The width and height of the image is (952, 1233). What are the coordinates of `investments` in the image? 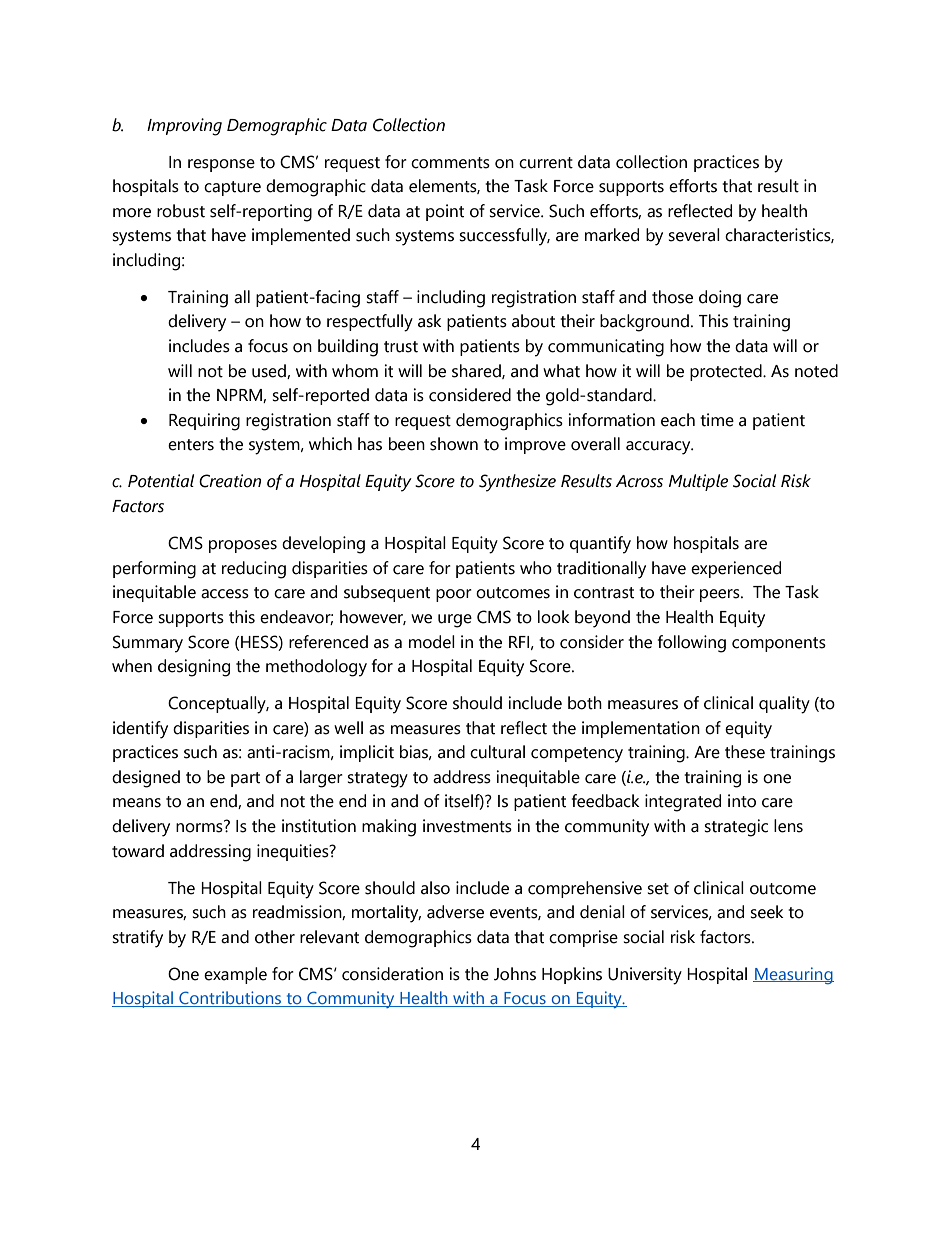 It's located at (467, 826).
